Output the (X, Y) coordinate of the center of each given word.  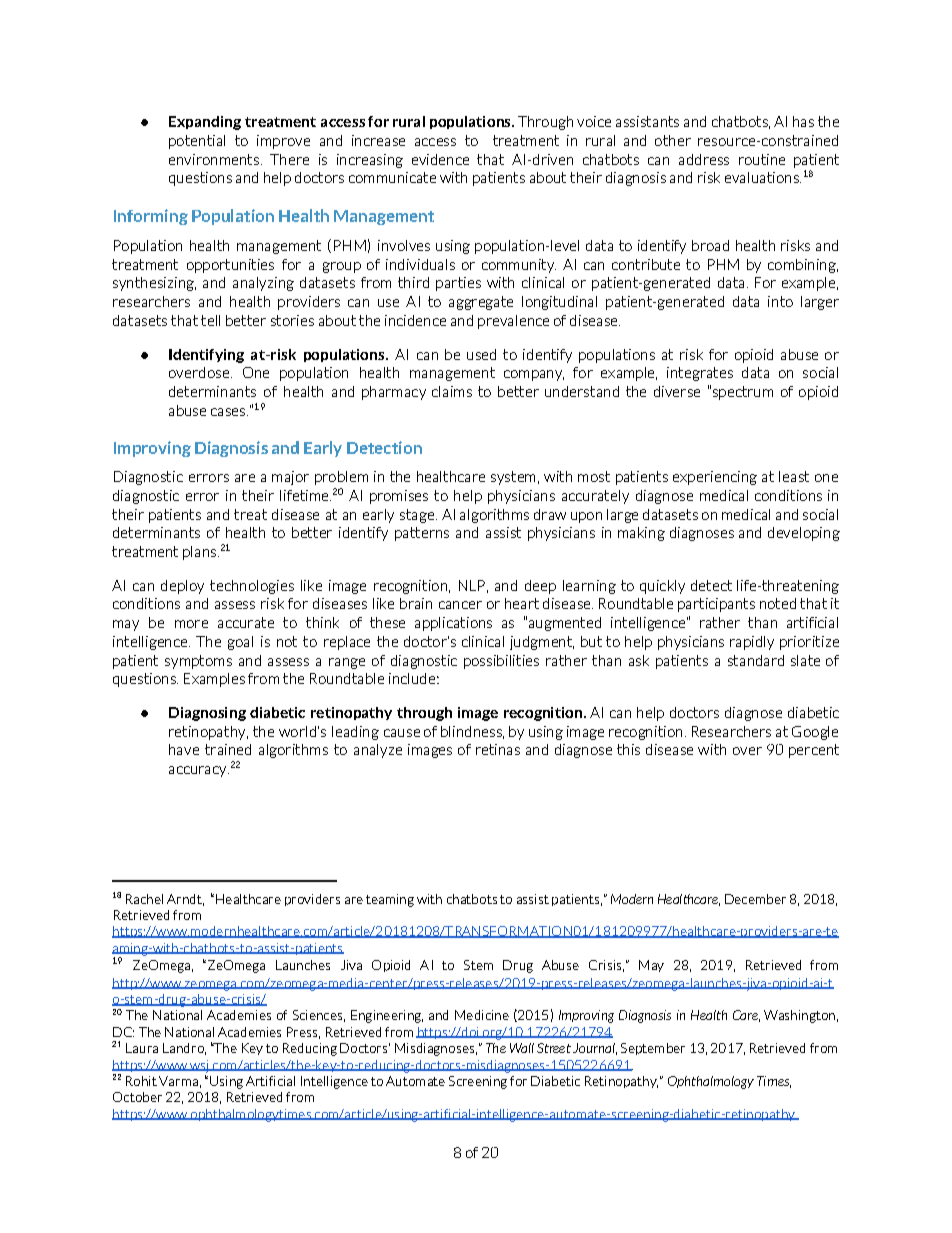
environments (214, 159)
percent (814, 751)
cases (229, 412)
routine (762, 159)
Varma (178, 1081)
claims (452, 391)
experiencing (715, 478)
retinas (498, 749)
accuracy (199, 771)
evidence (440, 159)
